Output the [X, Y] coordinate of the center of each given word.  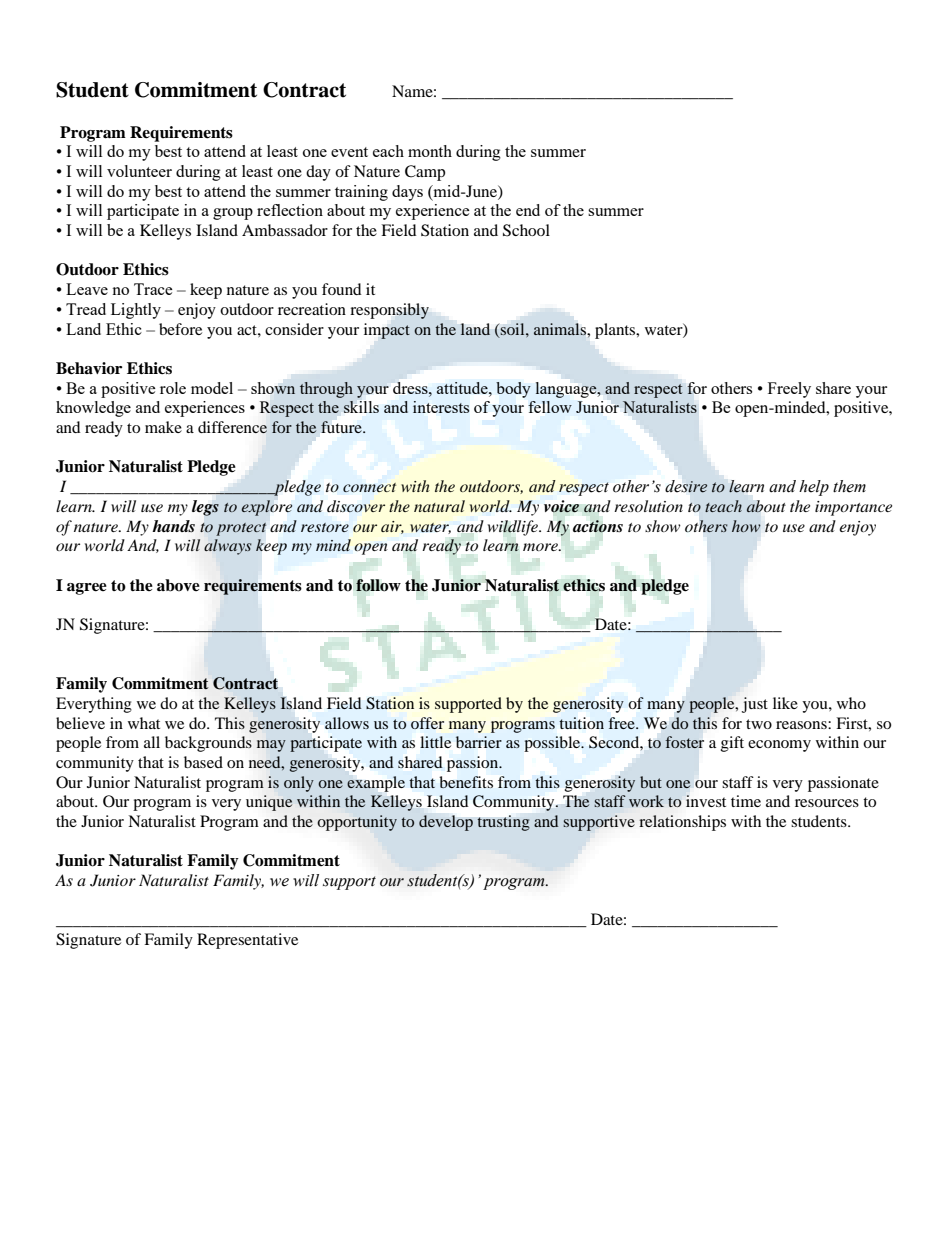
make [163, 427]
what [144, 723]
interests [441, 407]
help [814, 488]
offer [427, 723]
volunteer [139, 171]
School [526, 230]
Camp [425, 173]
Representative [247, 941]
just [755, 705]
